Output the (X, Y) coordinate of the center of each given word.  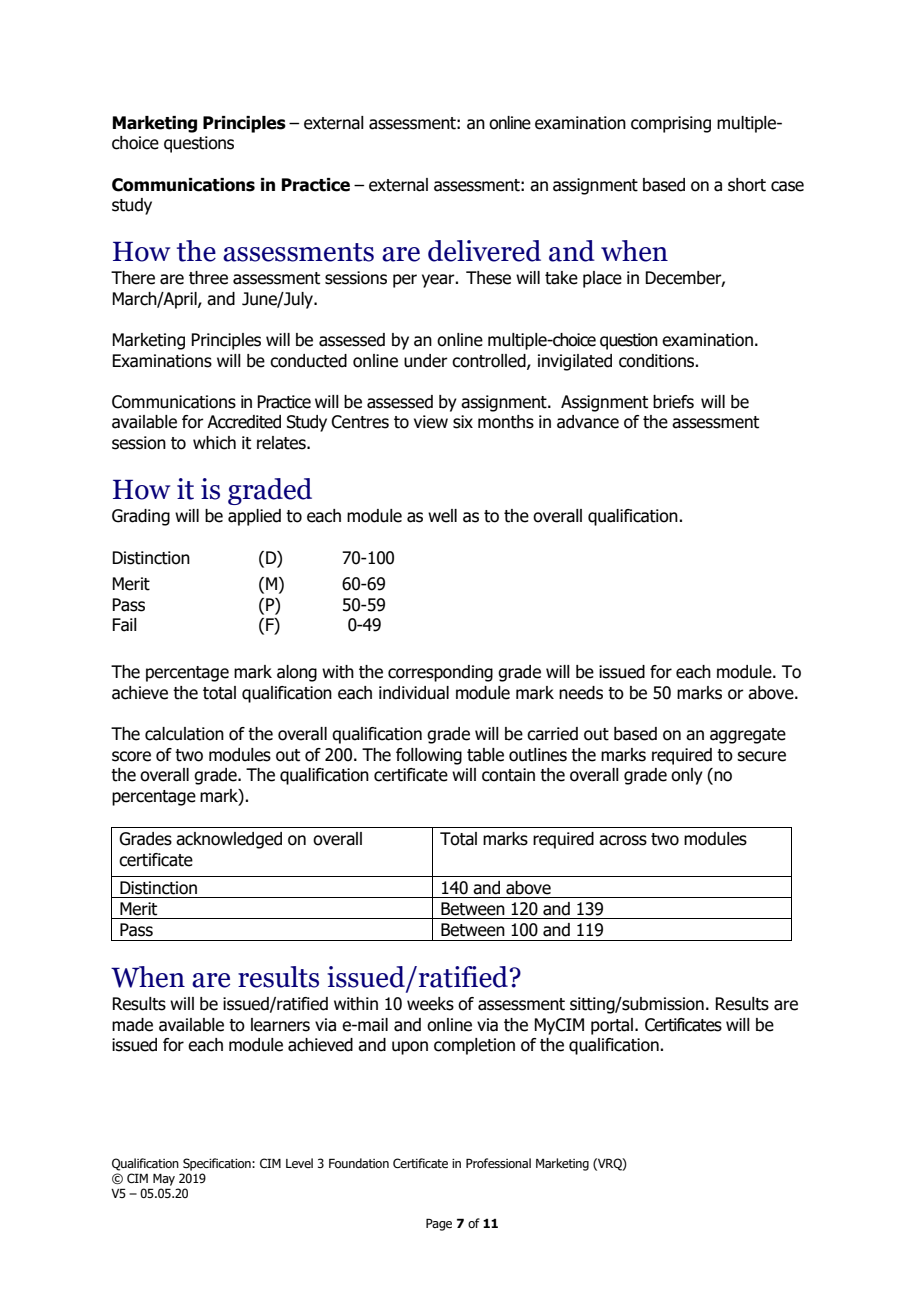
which (214, 443)
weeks (430, 1004)
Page (439, 1224)
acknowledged (229, 840)
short (747, 185)
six (463, 422)
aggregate (748, 736)
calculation (184, 734)
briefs (673, 402)
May (164, 1179)
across (623, 840)
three (208, 278)
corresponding (440, 673)
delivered (484, 251)
